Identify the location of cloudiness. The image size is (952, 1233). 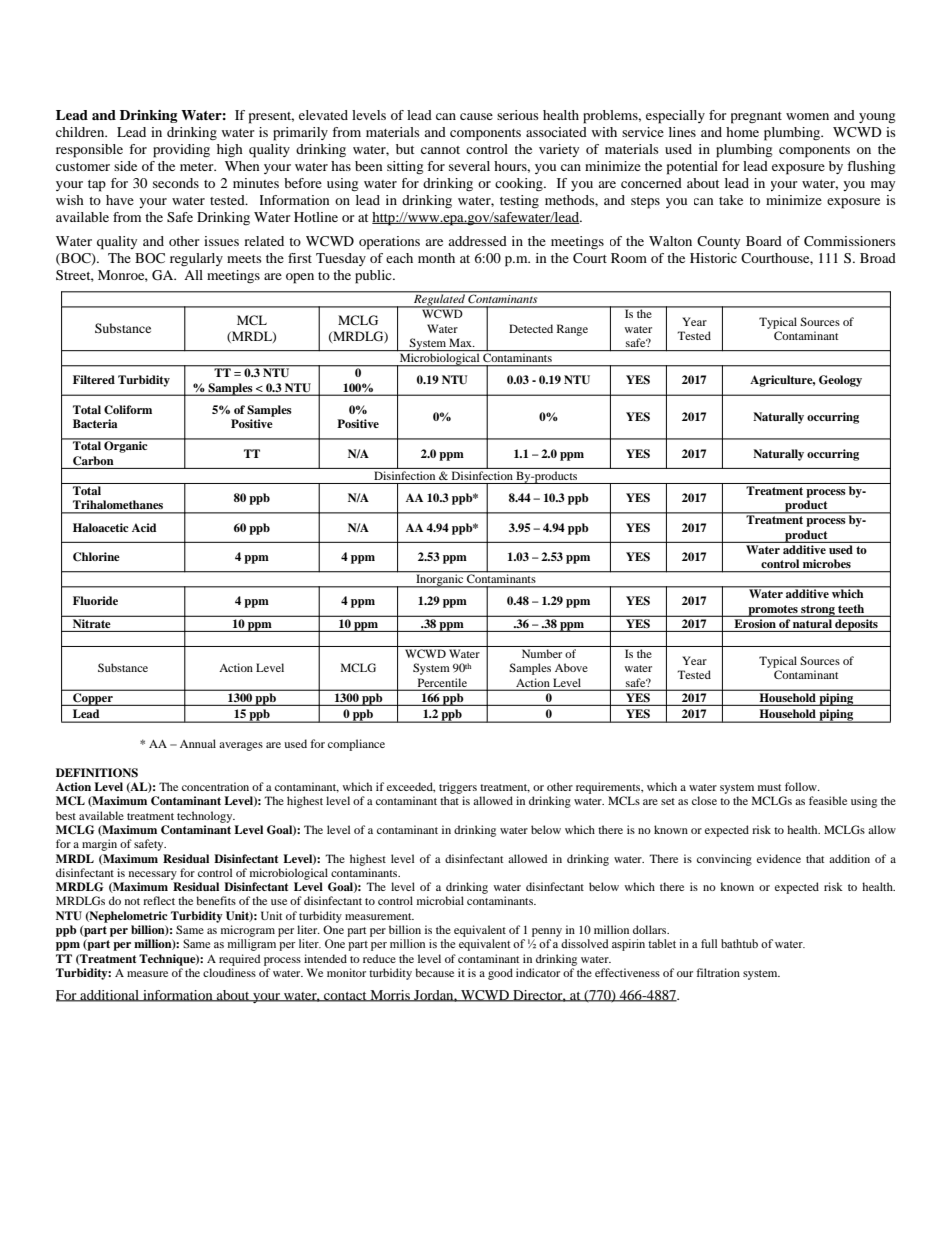
(229, 972).
